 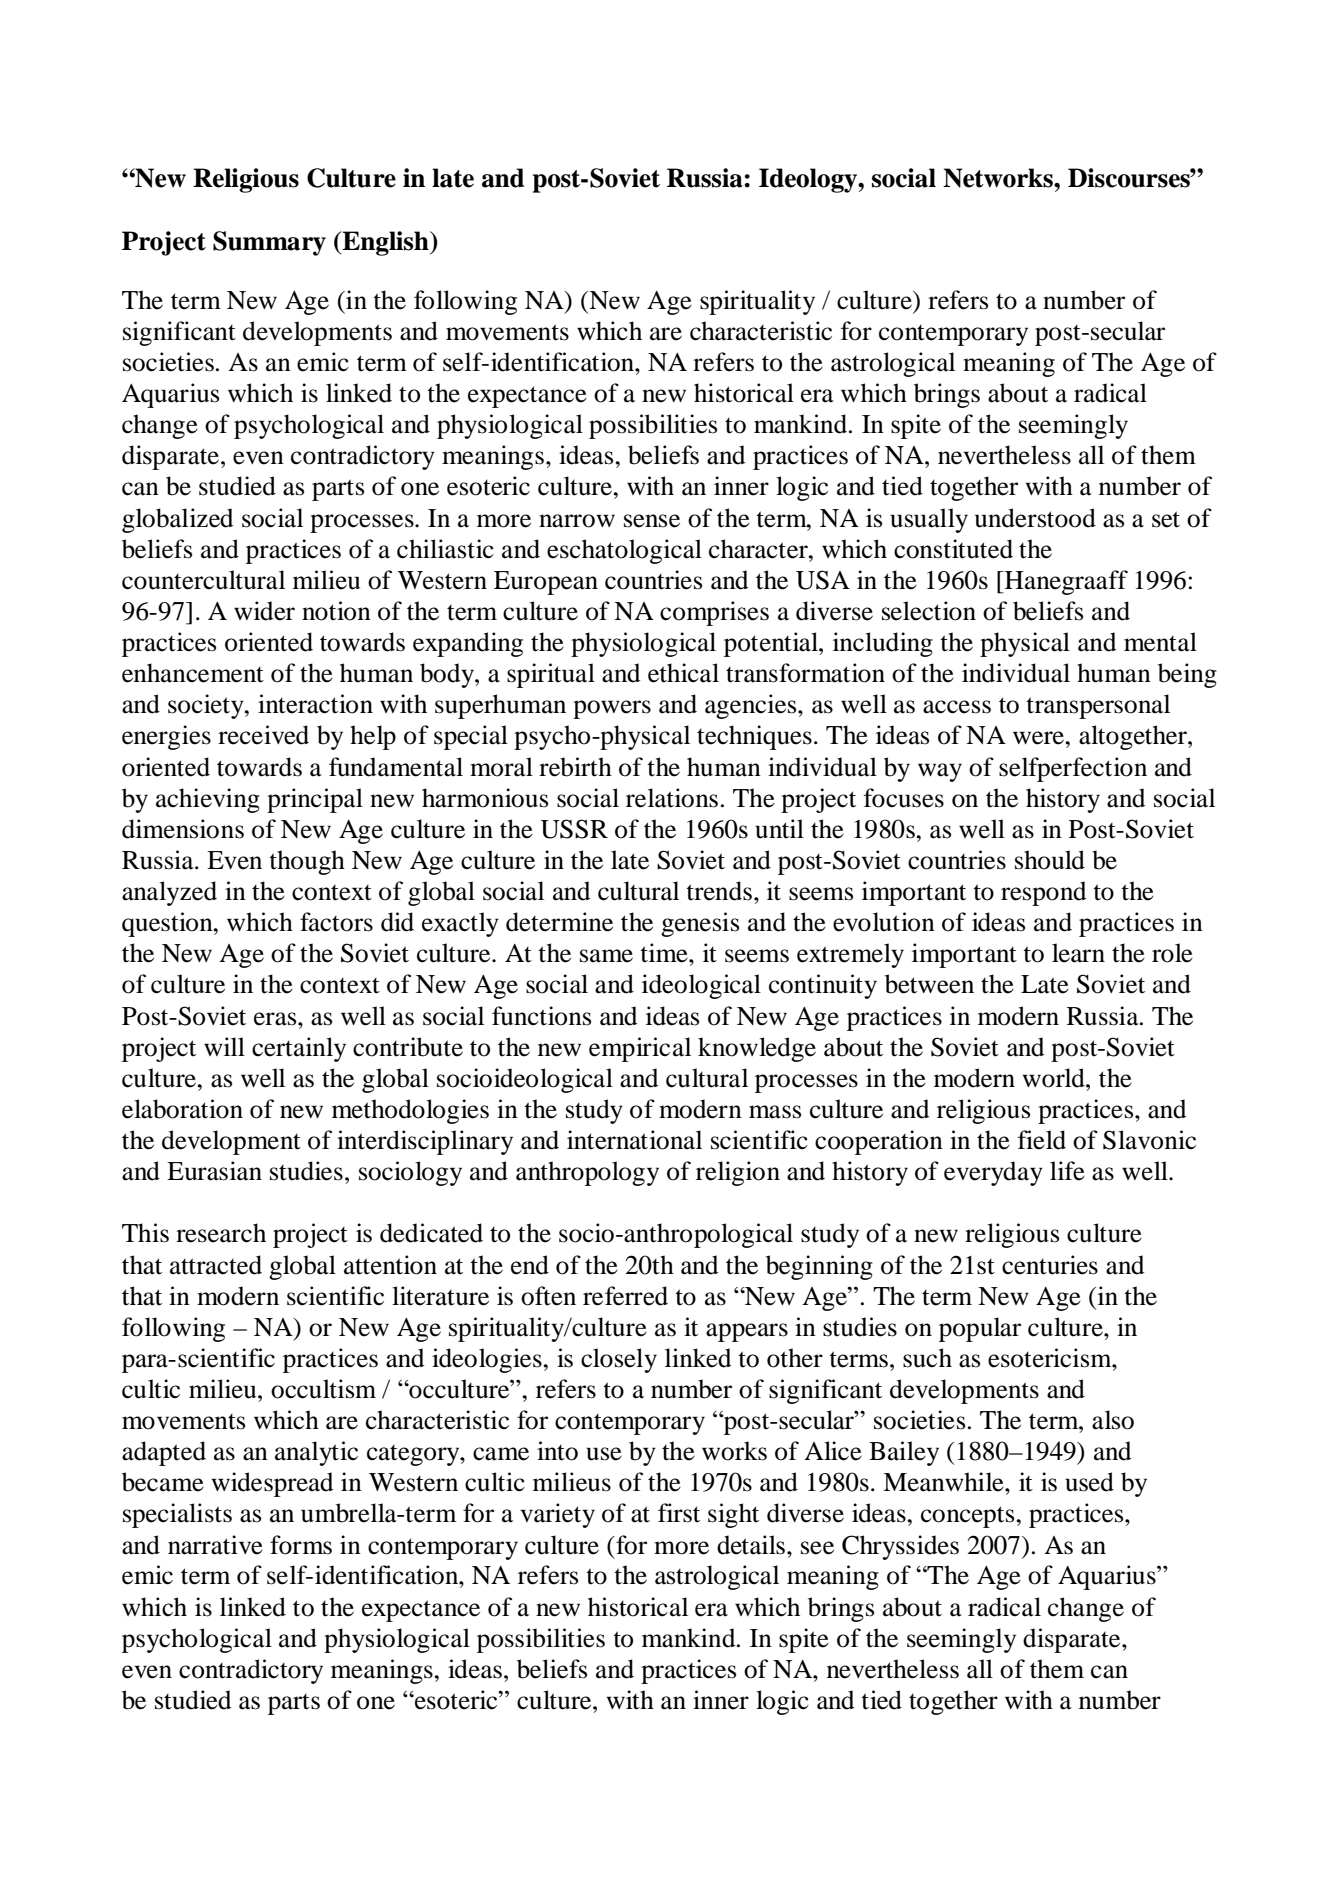 What do you see at coordinates (1054, 1078) in the page?
I see `world` at bounding box center [1054, 1078].
